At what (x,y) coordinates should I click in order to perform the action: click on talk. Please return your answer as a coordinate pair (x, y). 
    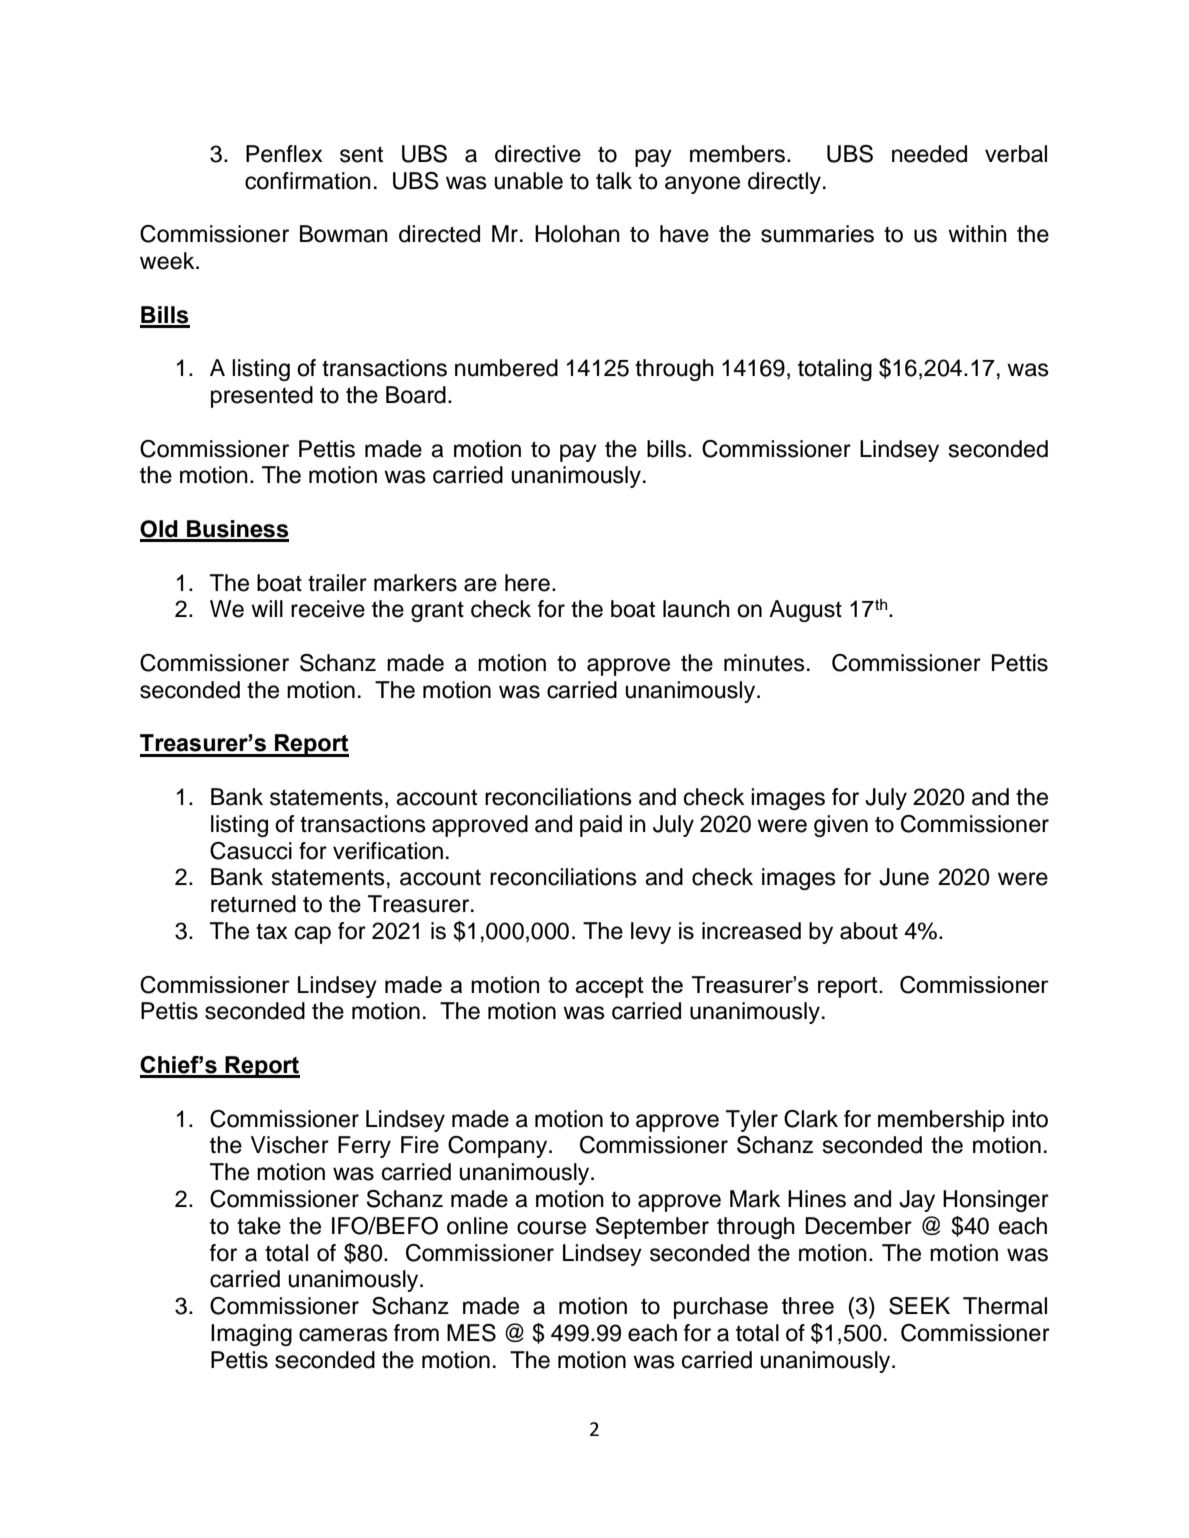
    Looking at the image, I should click on (614, 181).
